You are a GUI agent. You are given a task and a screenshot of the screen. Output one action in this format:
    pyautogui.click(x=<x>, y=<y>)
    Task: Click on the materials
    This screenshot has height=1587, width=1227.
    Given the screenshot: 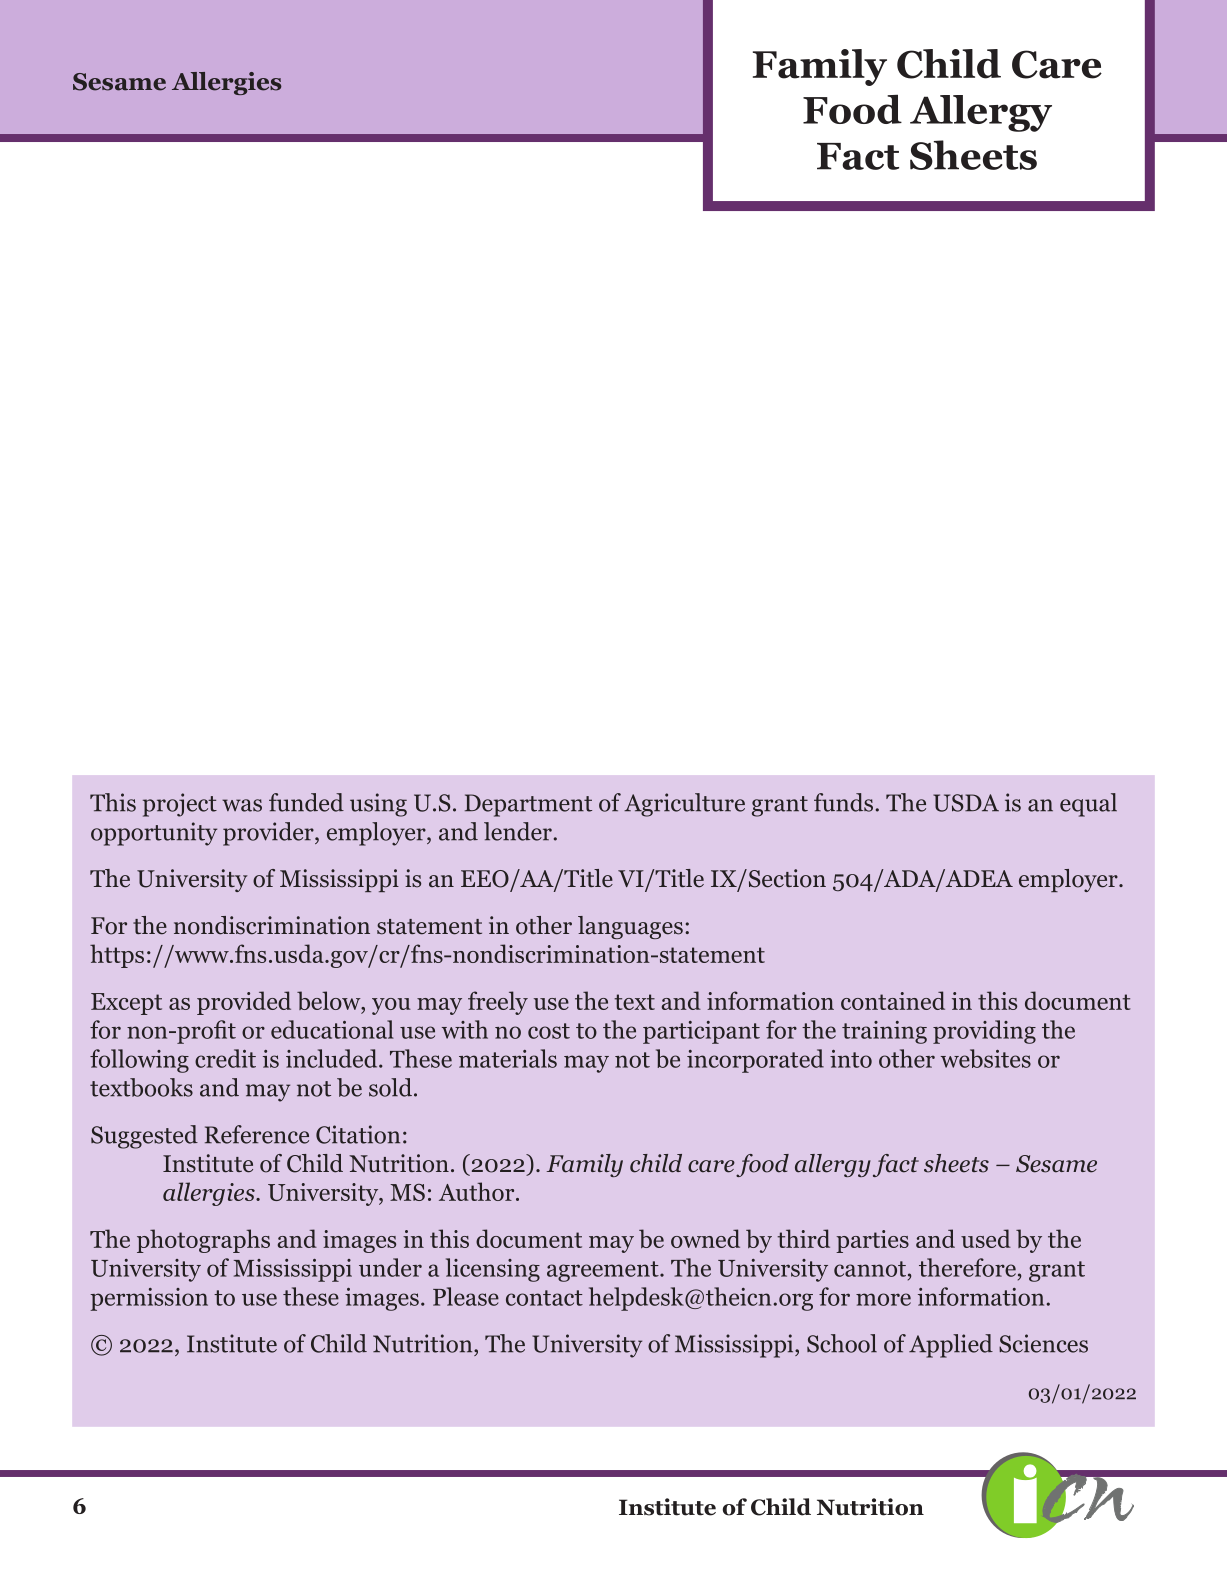 What is the action you would take?
    pyautogui.click(x=508, y=1058)
